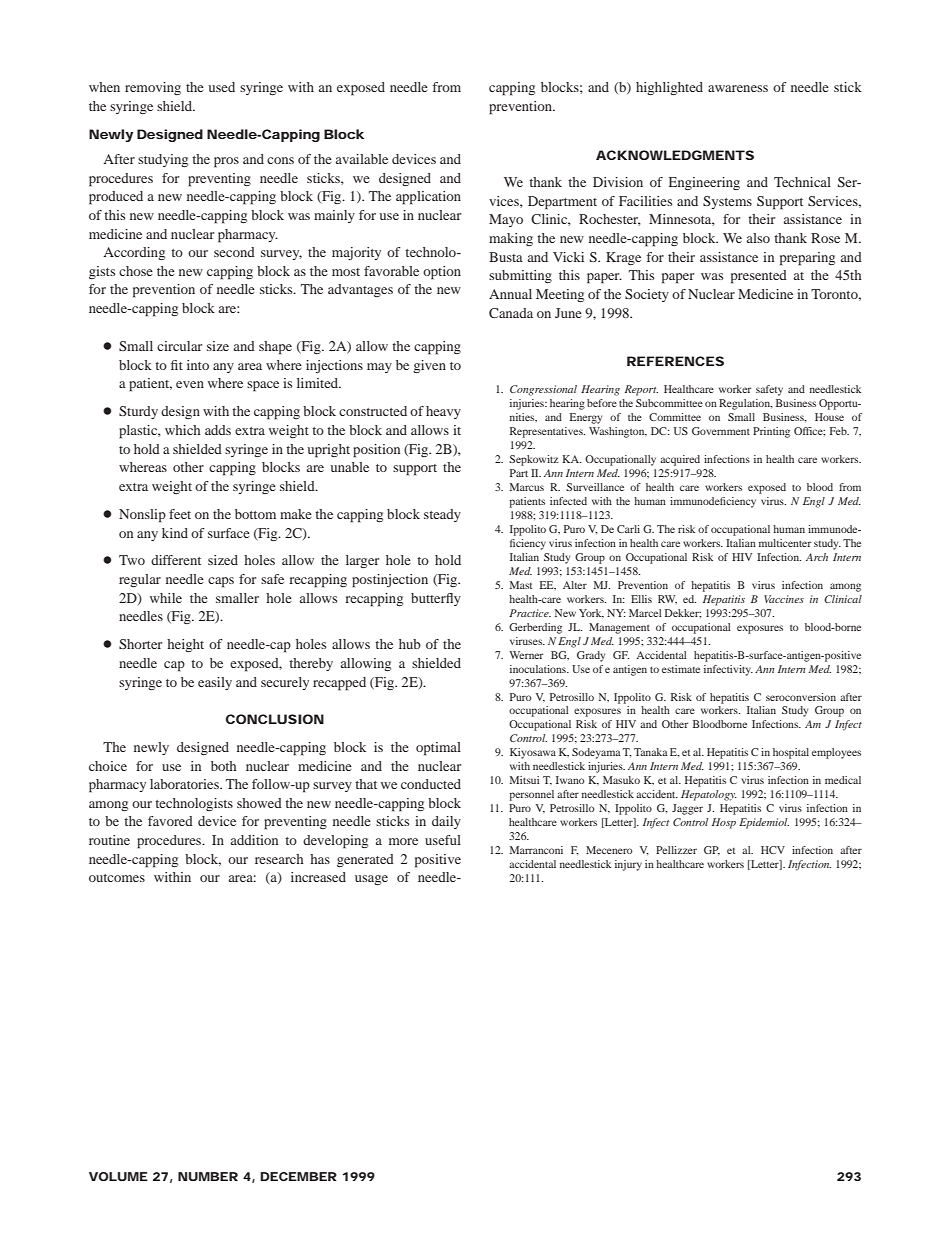  Describe the element at coordinates (446, 822) in the document. I see `daily` at that location.
